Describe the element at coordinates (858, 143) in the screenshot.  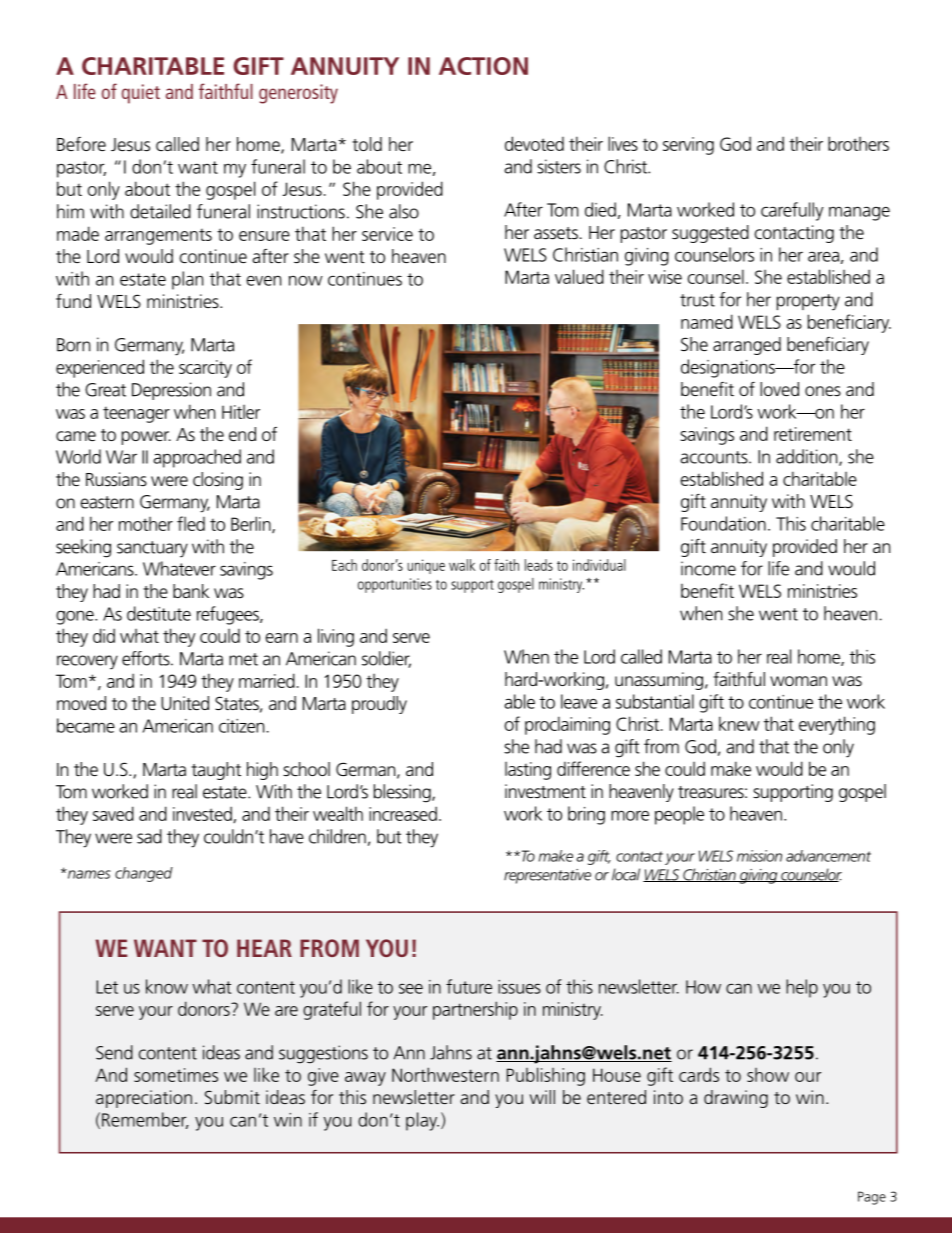
I see `brothers` at that location.
